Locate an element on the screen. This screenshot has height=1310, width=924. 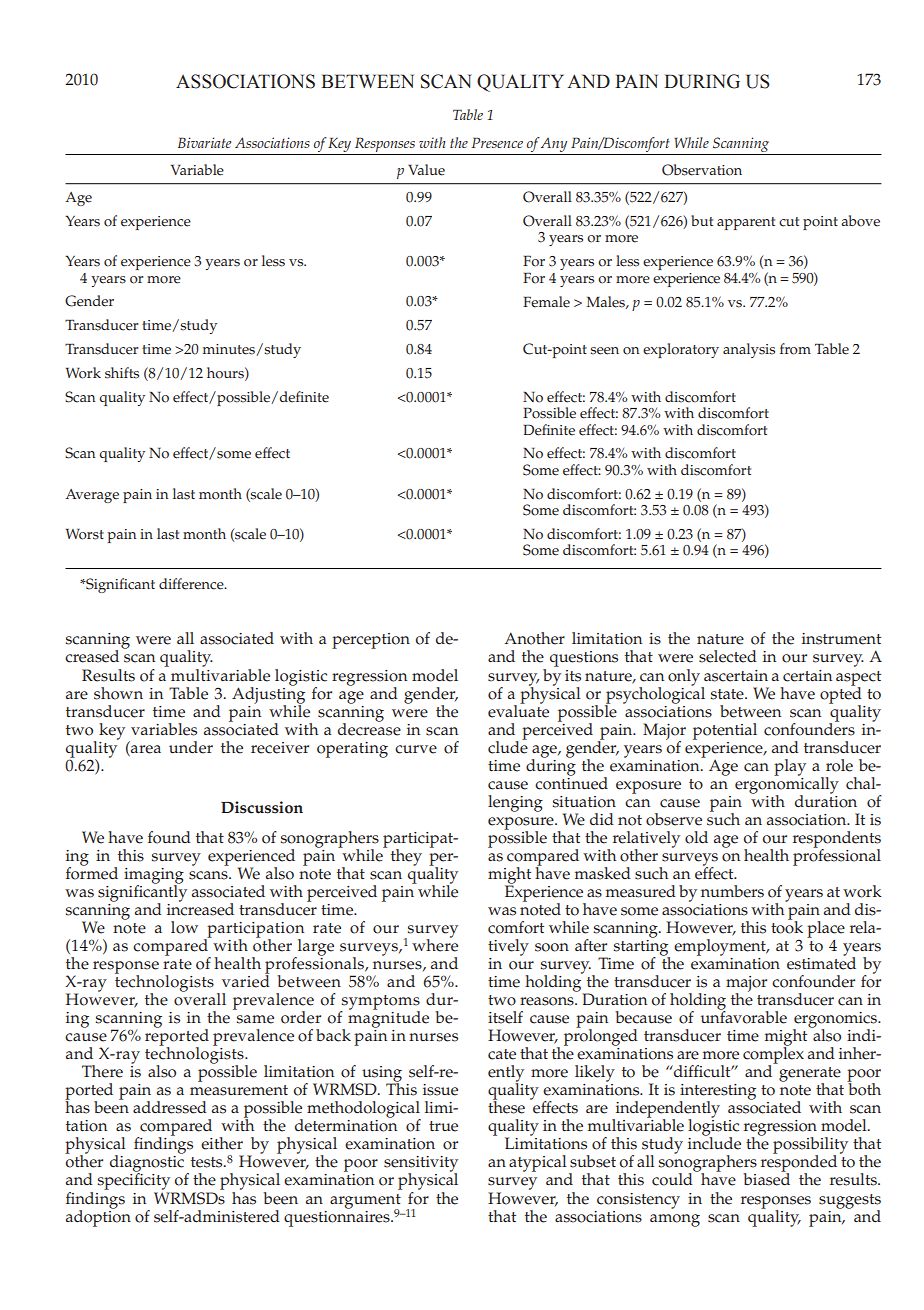
Bivariate is located at coordinates (204, 142).
